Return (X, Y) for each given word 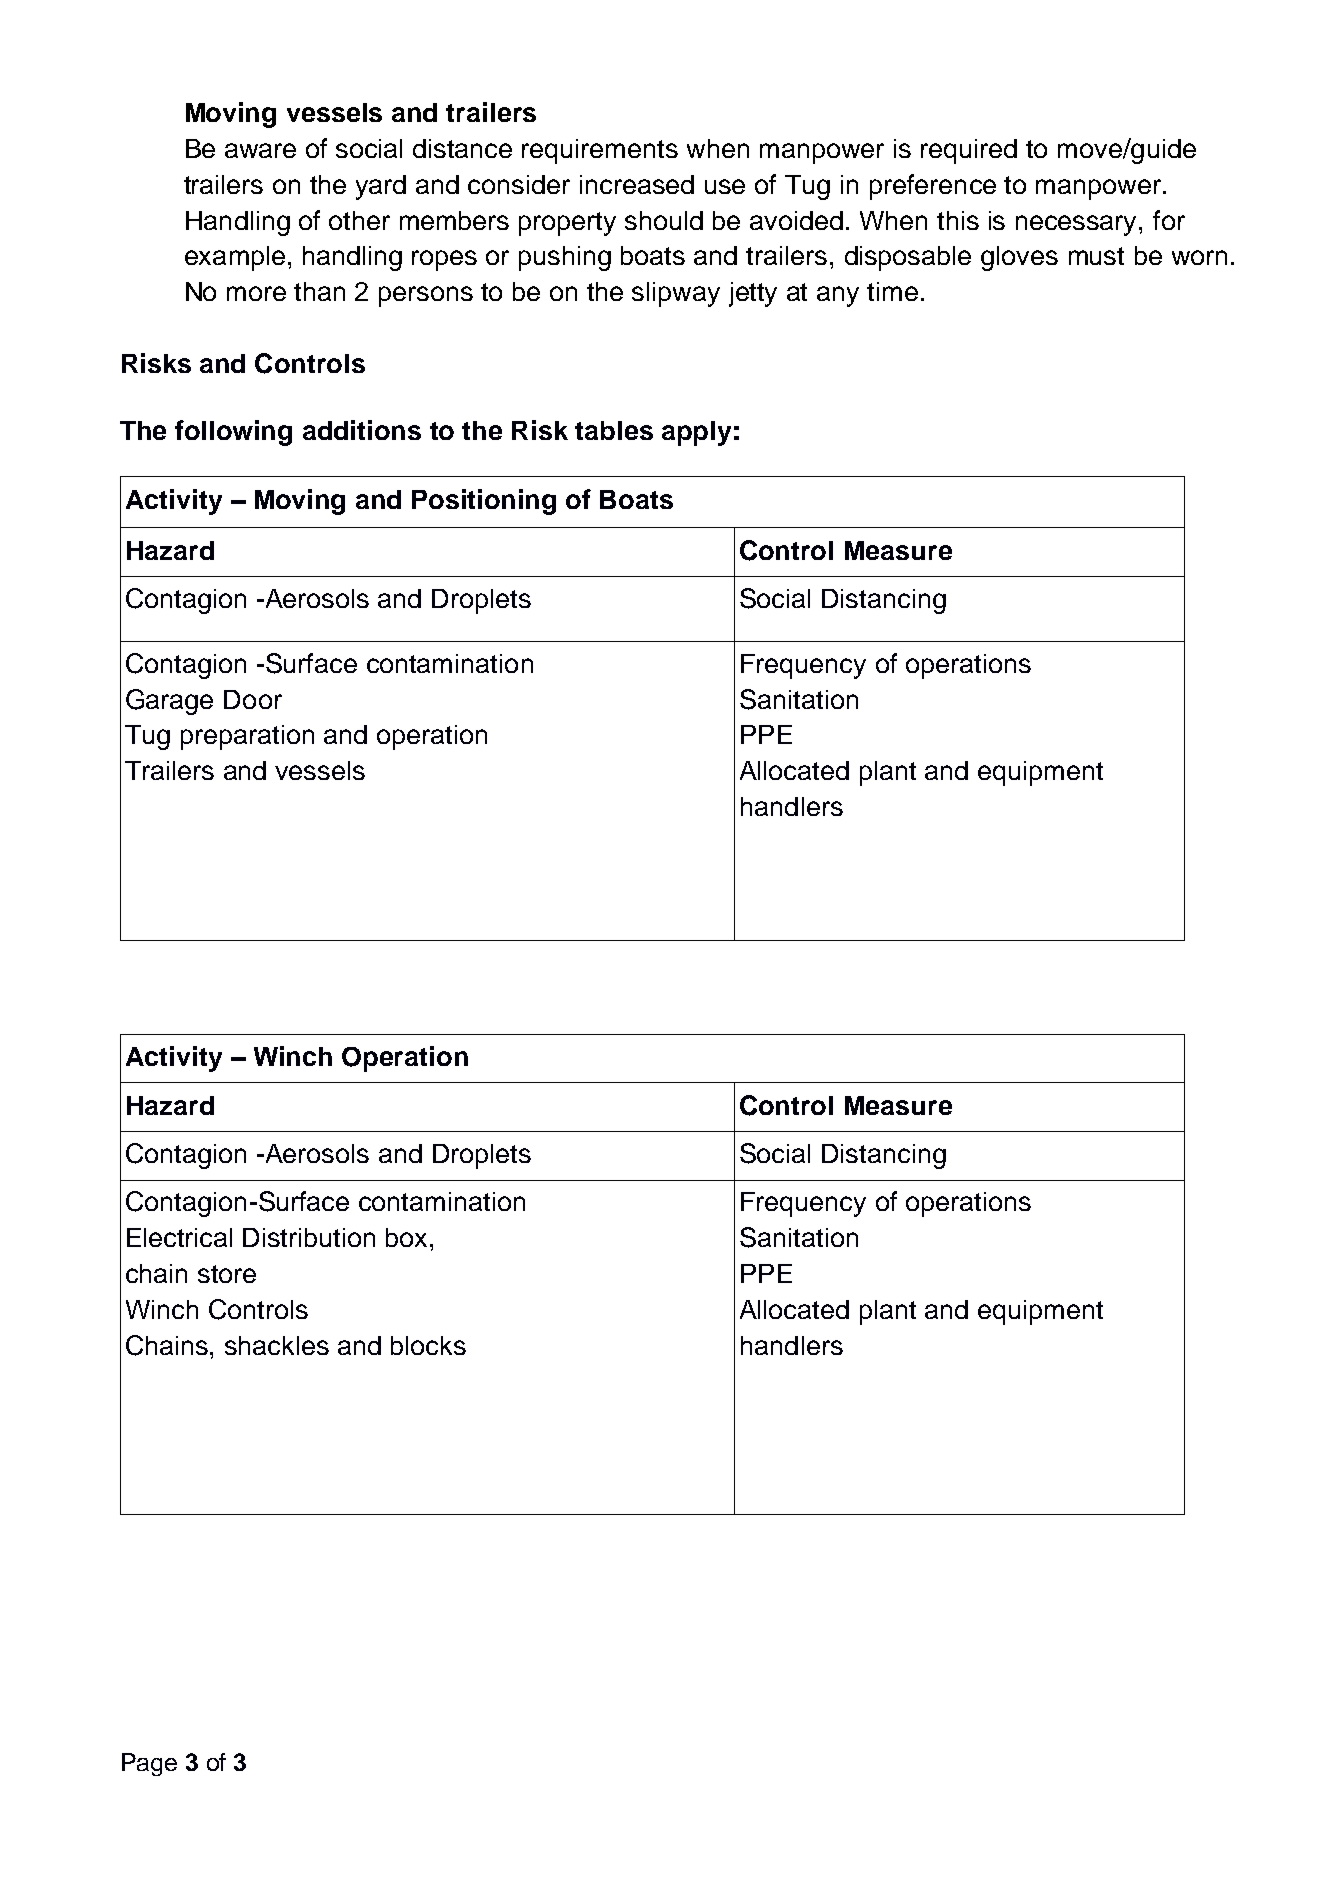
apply (696, 433)
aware (260, 150)
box (408, 1237)
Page (149, 1764)
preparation (247, 737)
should (664, 220)
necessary (1078, 225)
